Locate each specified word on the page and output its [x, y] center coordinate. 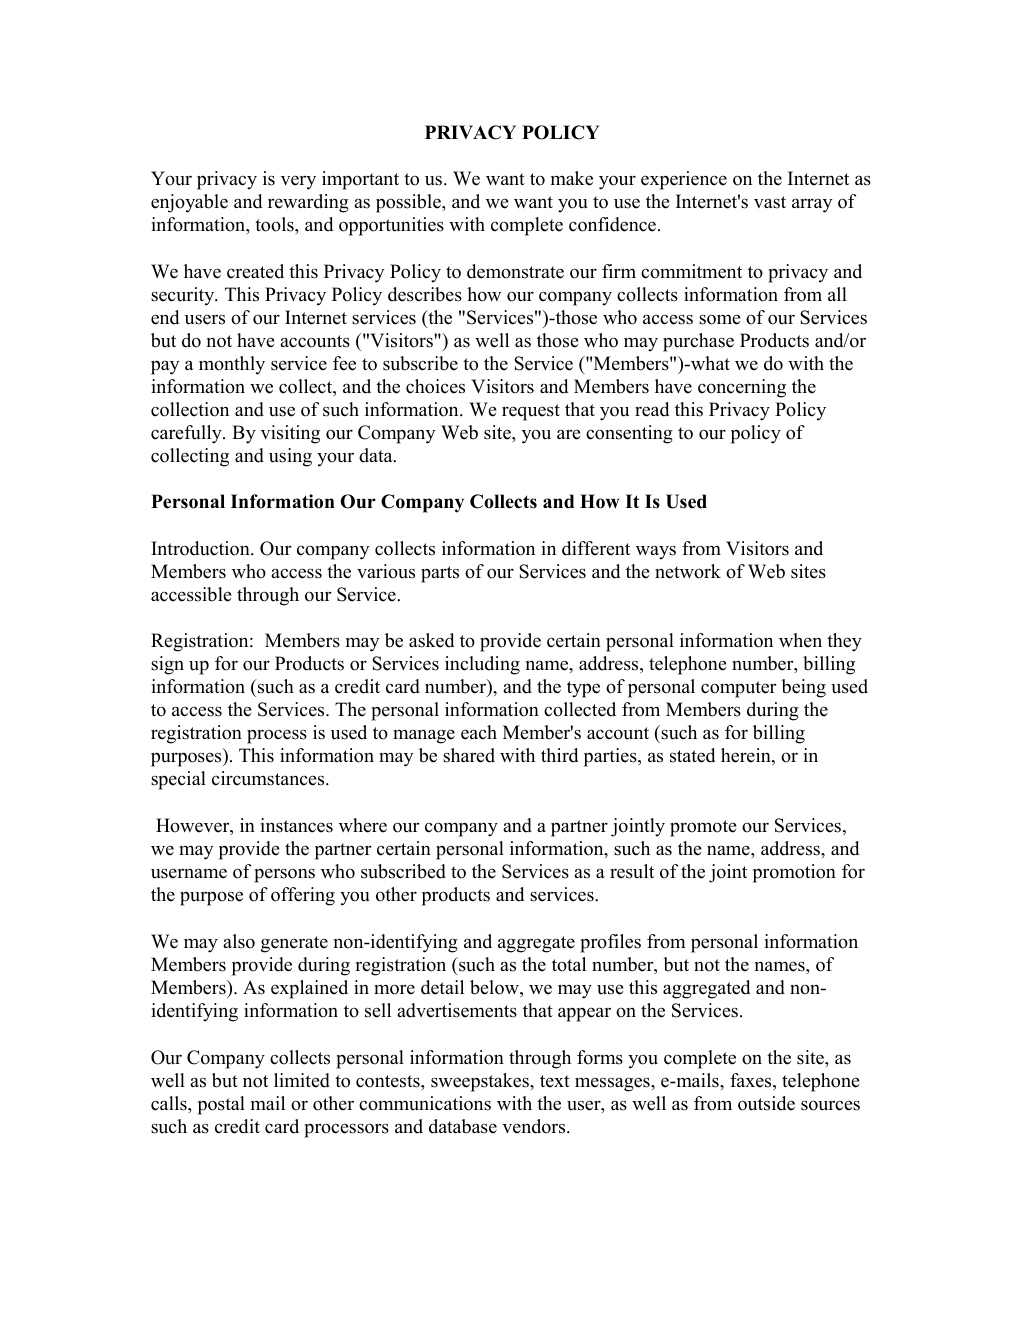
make [572, 178]
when [800, 640]
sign [167, 665]
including [482, 665]
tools [275, 224]
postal [221, 1105]
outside [766, 1103]
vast [770, 202]
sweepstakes [481, 1082]
